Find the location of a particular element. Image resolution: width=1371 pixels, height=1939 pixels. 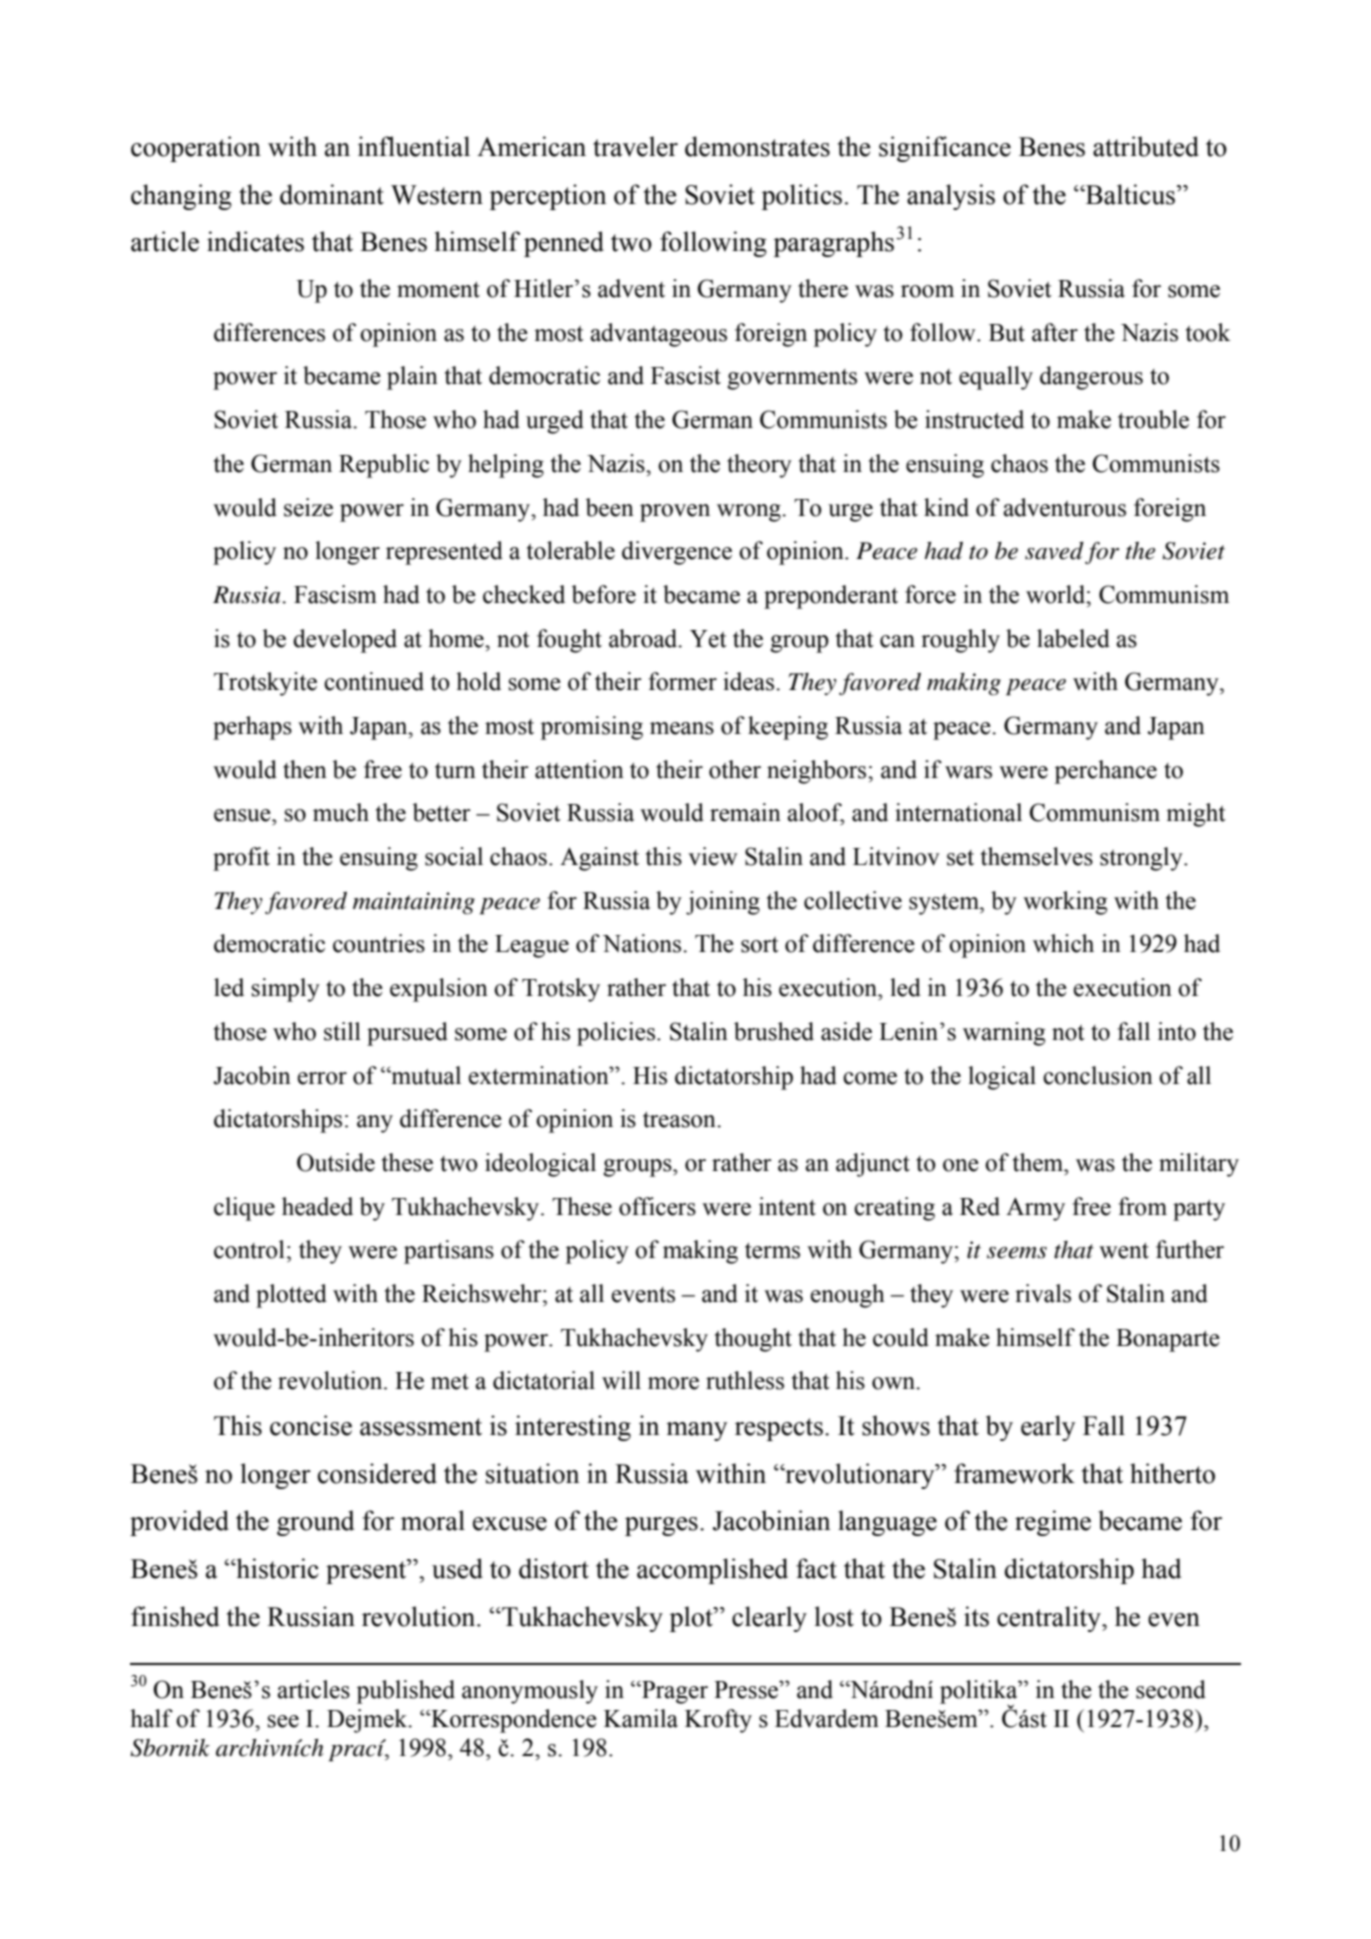

dominant is located at coordinates (332, 194).
